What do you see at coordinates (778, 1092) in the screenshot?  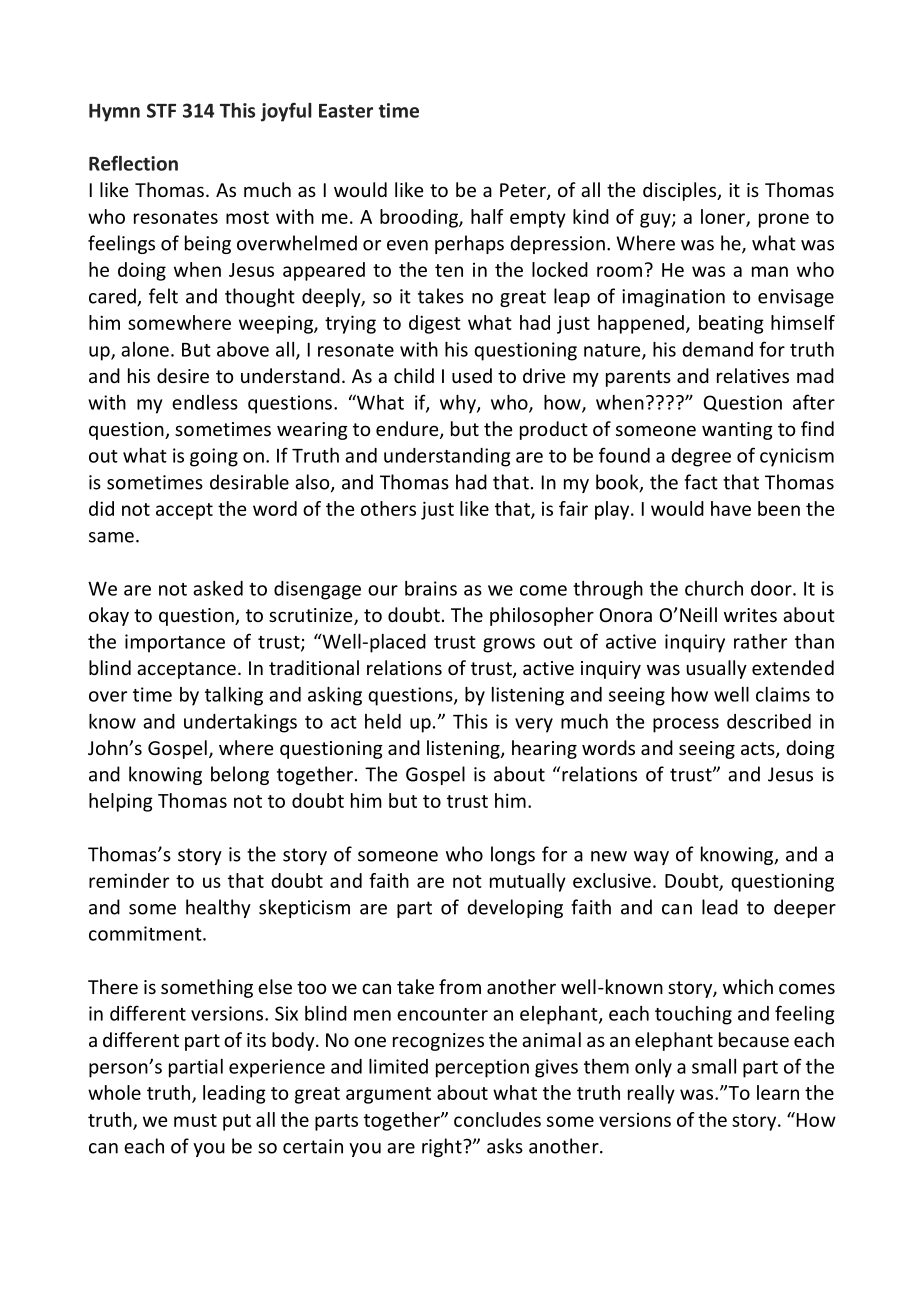 I see `learn` at bounding box center [778, 1092].
